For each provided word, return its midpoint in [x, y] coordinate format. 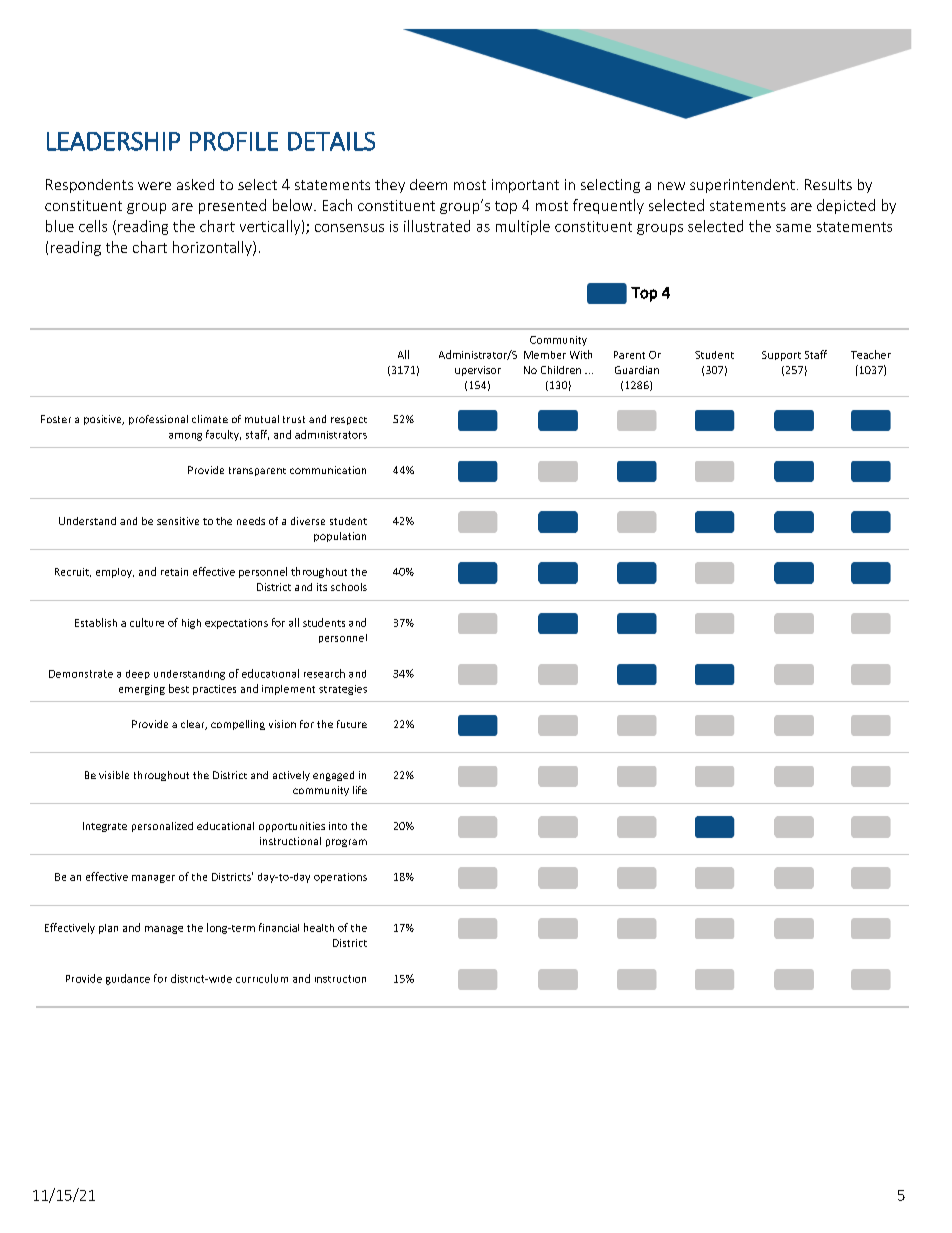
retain [174, 572]
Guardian [637, 370]
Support [781, 356]
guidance [128, 979]
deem [428, 184]
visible [114, 775]
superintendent [742, 186]
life [360, 790]
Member [545, 355]
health [319, 927]
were [154, 186]
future [352, 724]
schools [349, 587]
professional [158, 420]
